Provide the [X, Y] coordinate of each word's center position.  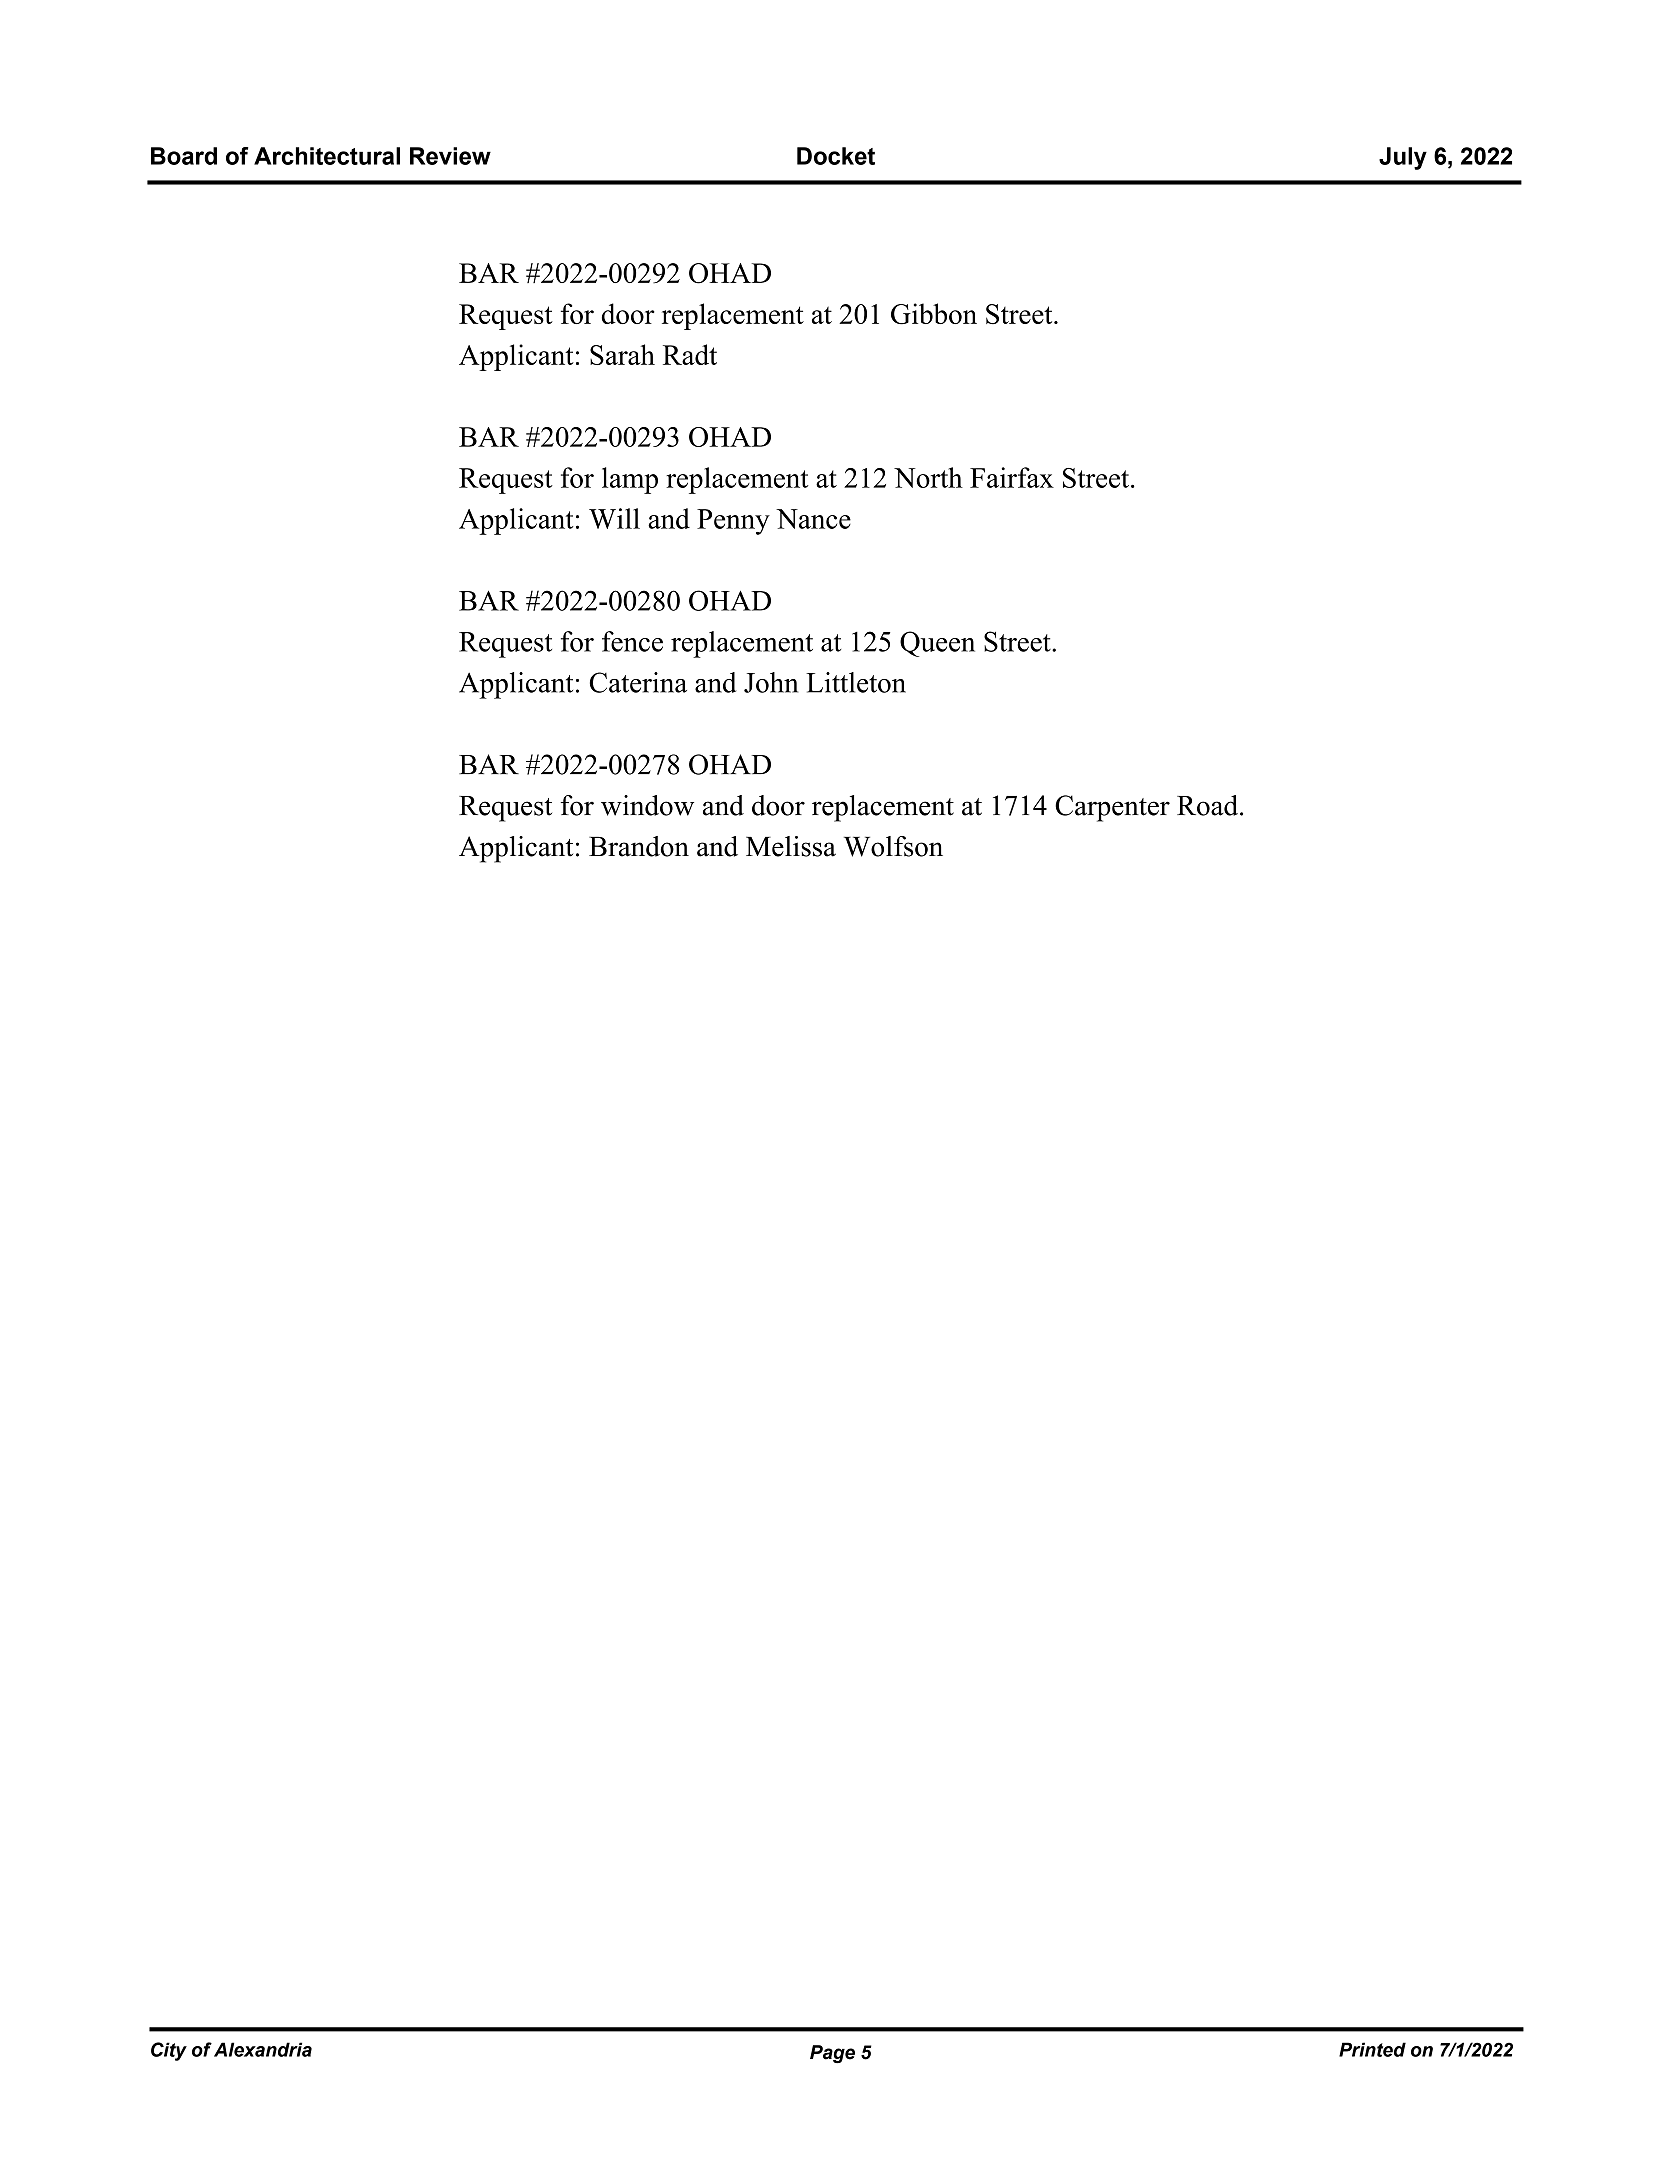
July [1403, 158]
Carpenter [1112, 808]
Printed [1372, 2049]
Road [1209, 805]
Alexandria [263, 2049]
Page [832, 2054]
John [771, 682]
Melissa [791, 846]
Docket [836, 156]
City [169, 2051]
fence [632, 641]
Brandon [639, 846]
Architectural [327, 156]
